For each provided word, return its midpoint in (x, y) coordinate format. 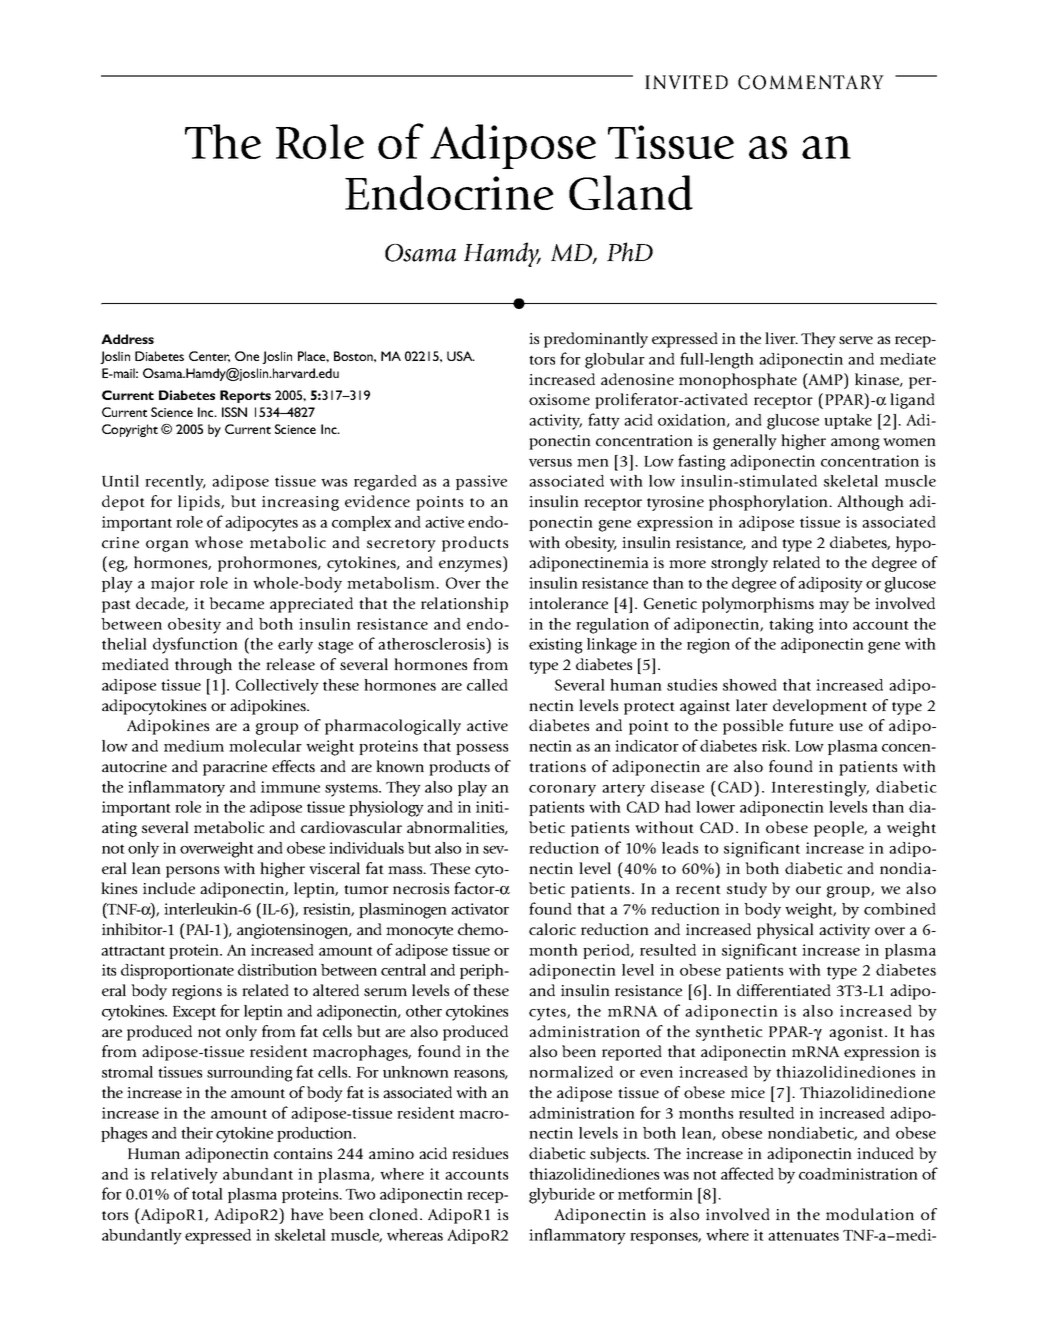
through (203, 666)
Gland (631, 192)
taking (791, 626)
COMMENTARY (811, 82)
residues (480, 1153)
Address (127, 339)
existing (556, 646)
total (207, 1194)
